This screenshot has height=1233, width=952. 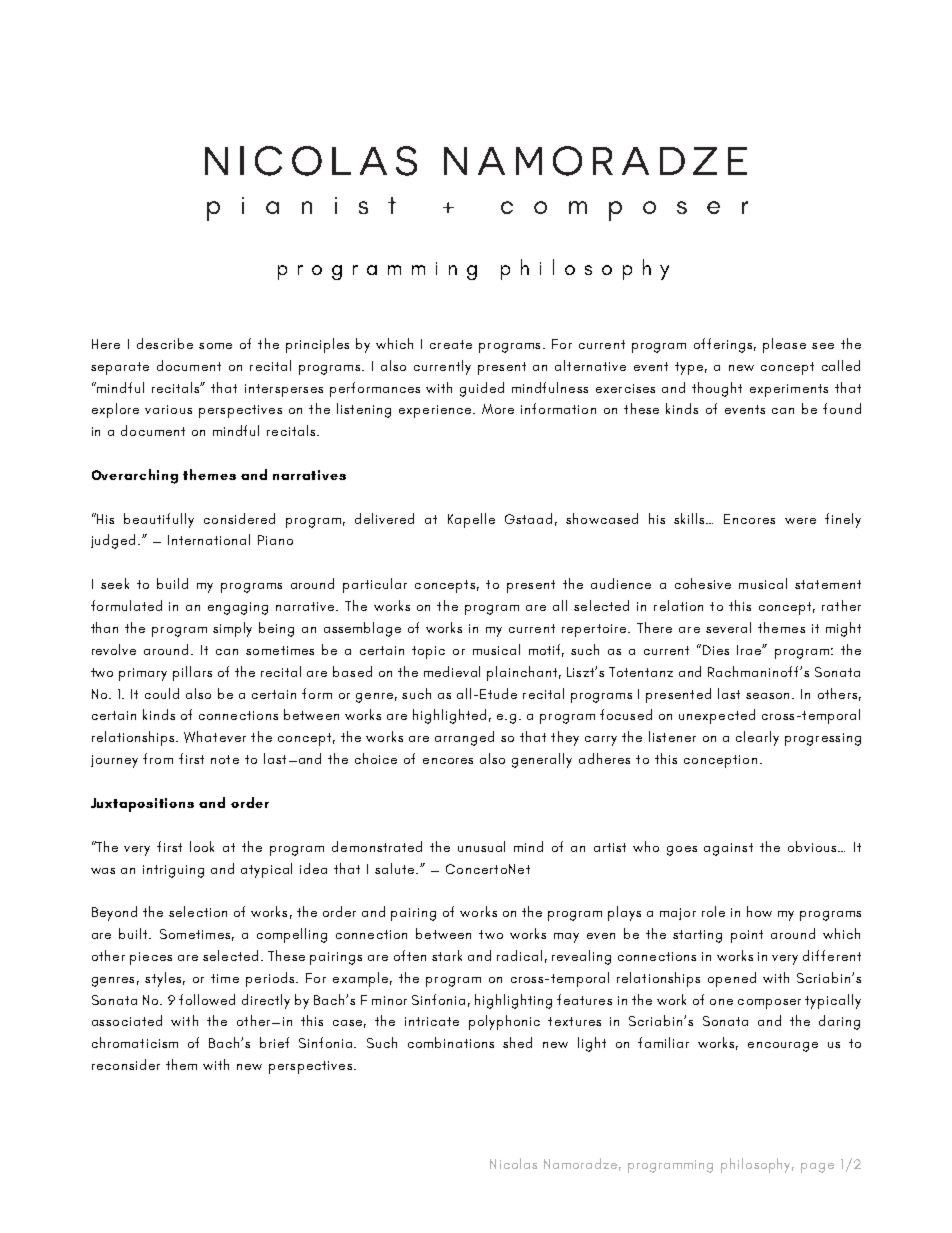 What do you see at coordinates (757, 738) in the screenshot?
I see `clearly` at bounding box center [757, 738].
